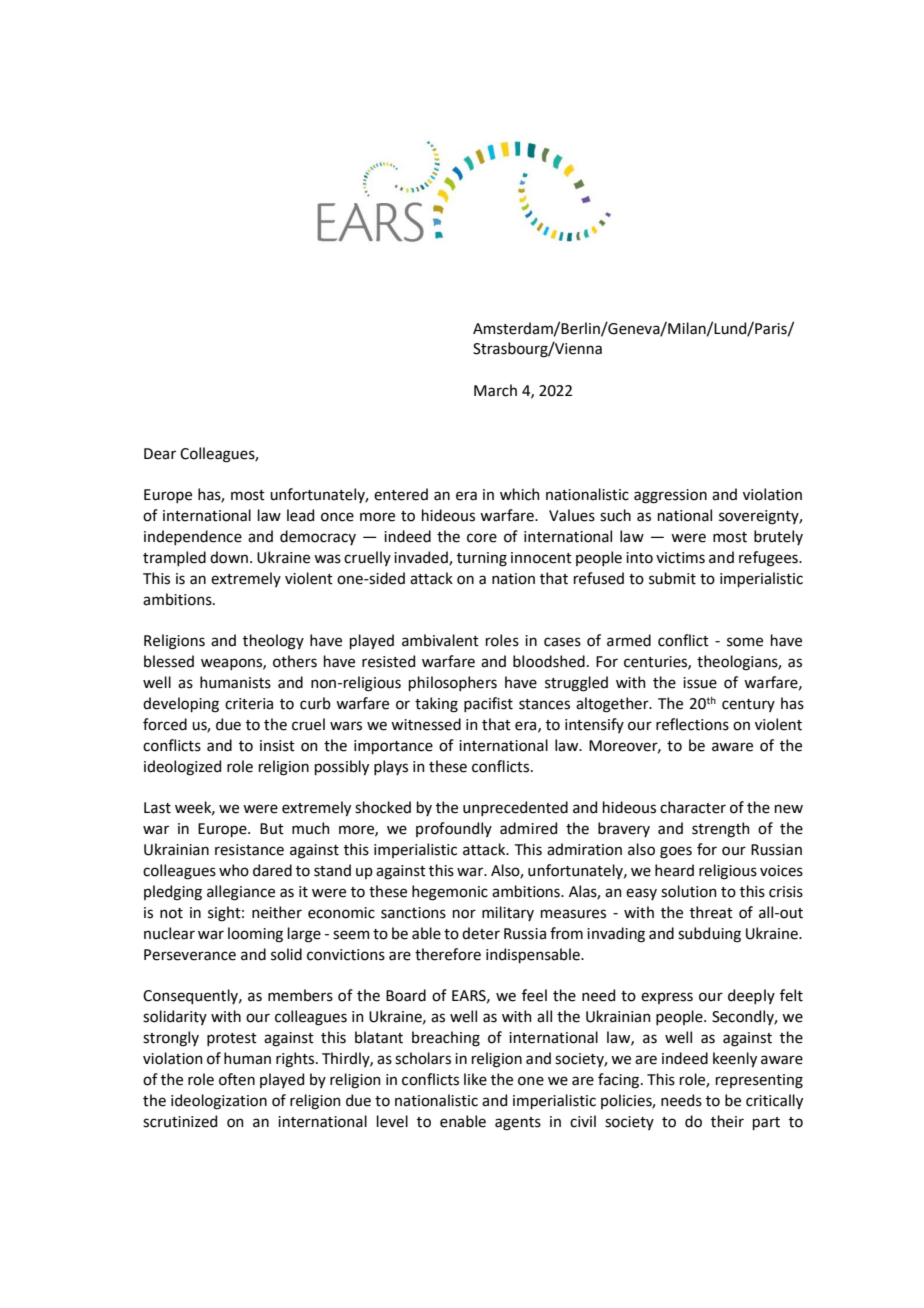 The width and height of the screenshot is (924, 1308). Describe the element at coordinates (426, 724) in the screenshot. I see `witnessed` at that location.
